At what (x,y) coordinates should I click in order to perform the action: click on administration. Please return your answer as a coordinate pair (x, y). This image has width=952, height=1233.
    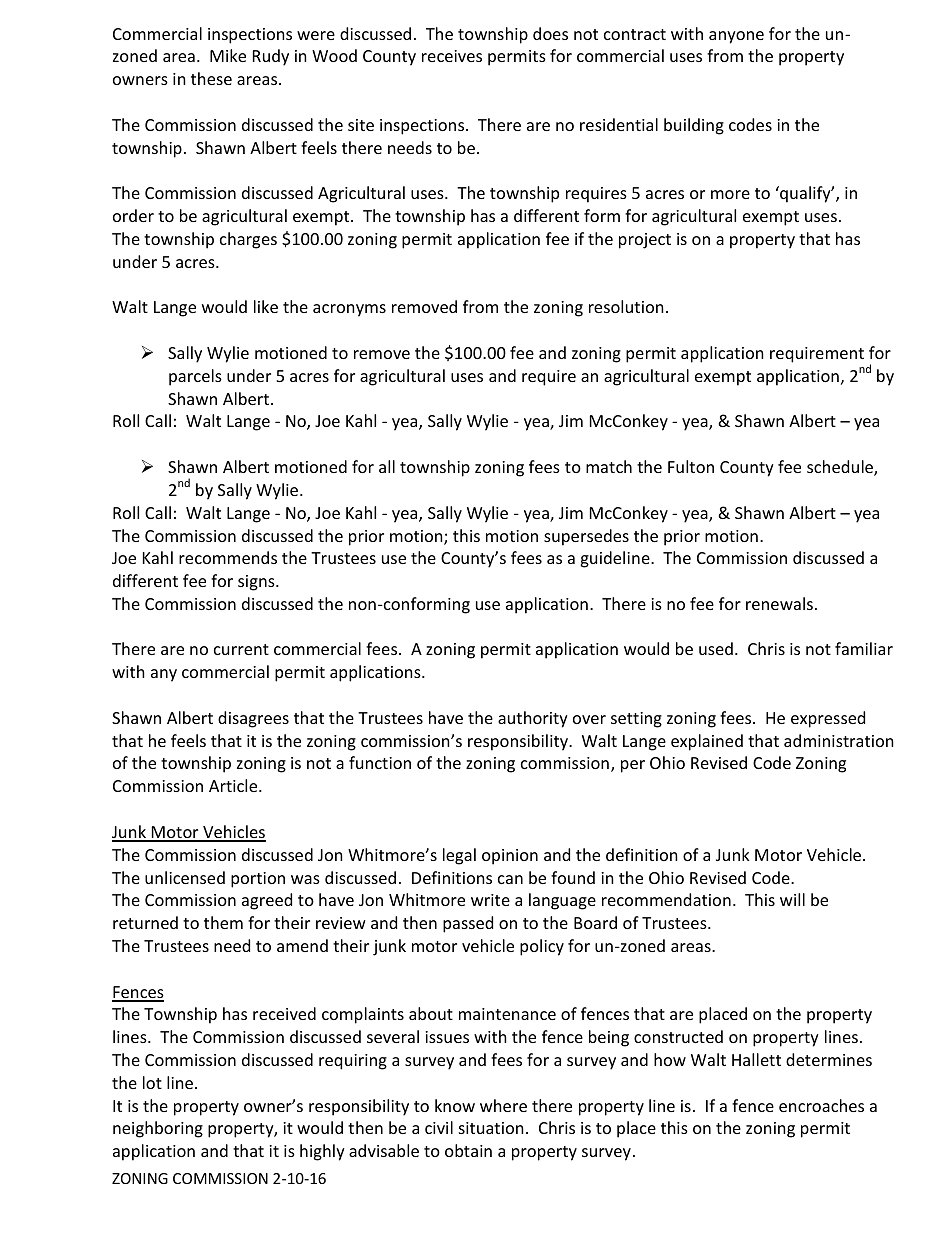
    Looking at the image, I should click on (839, 740).
